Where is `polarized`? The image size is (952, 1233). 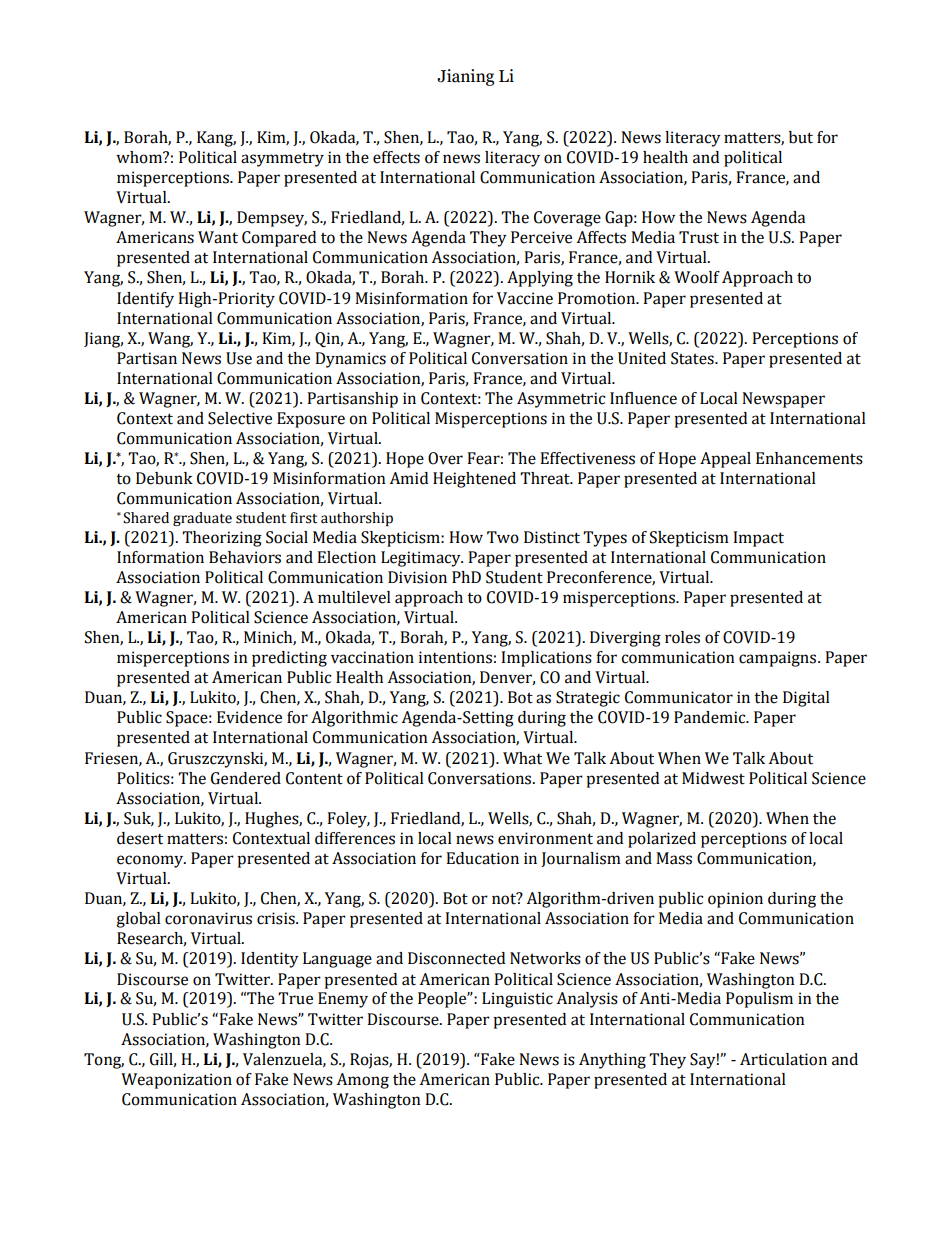
polarized is located at coordinates (662, 840).
